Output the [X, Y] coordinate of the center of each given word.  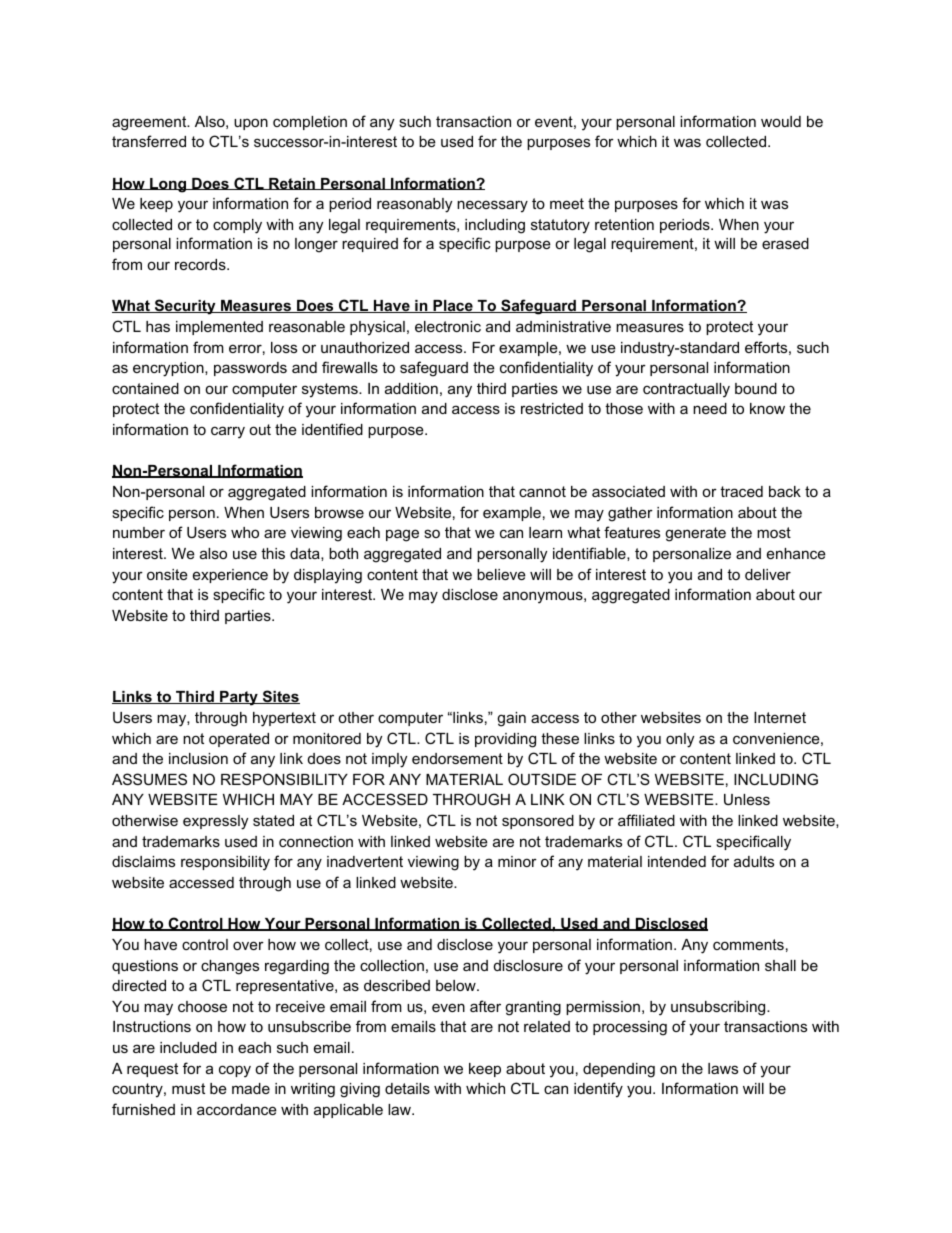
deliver [768, 574]
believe [501, 574]
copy [235, 1071]
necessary [492, 206]
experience [230, 576]
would [781, 121]
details [407, 1088]
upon [251, 124]
